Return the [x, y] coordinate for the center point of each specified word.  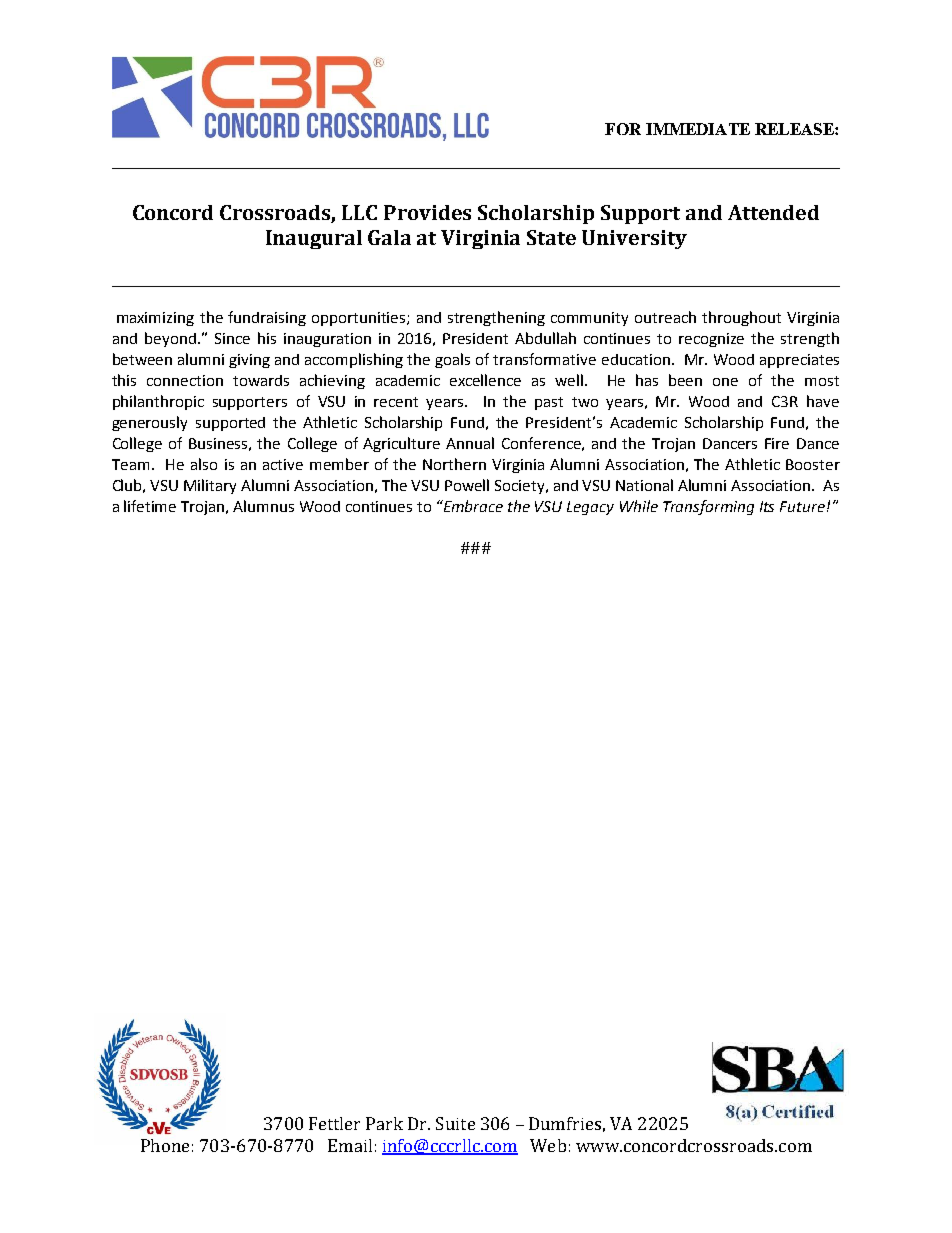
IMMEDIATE [698, 129]
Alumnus [263, 506]
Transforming [708, 507]
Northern [454, 464]
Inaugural [314, 239]
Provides [427, 212]
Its [767, 506]
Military [210, 486]
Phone [165, 1145]
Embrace [472, 506]
